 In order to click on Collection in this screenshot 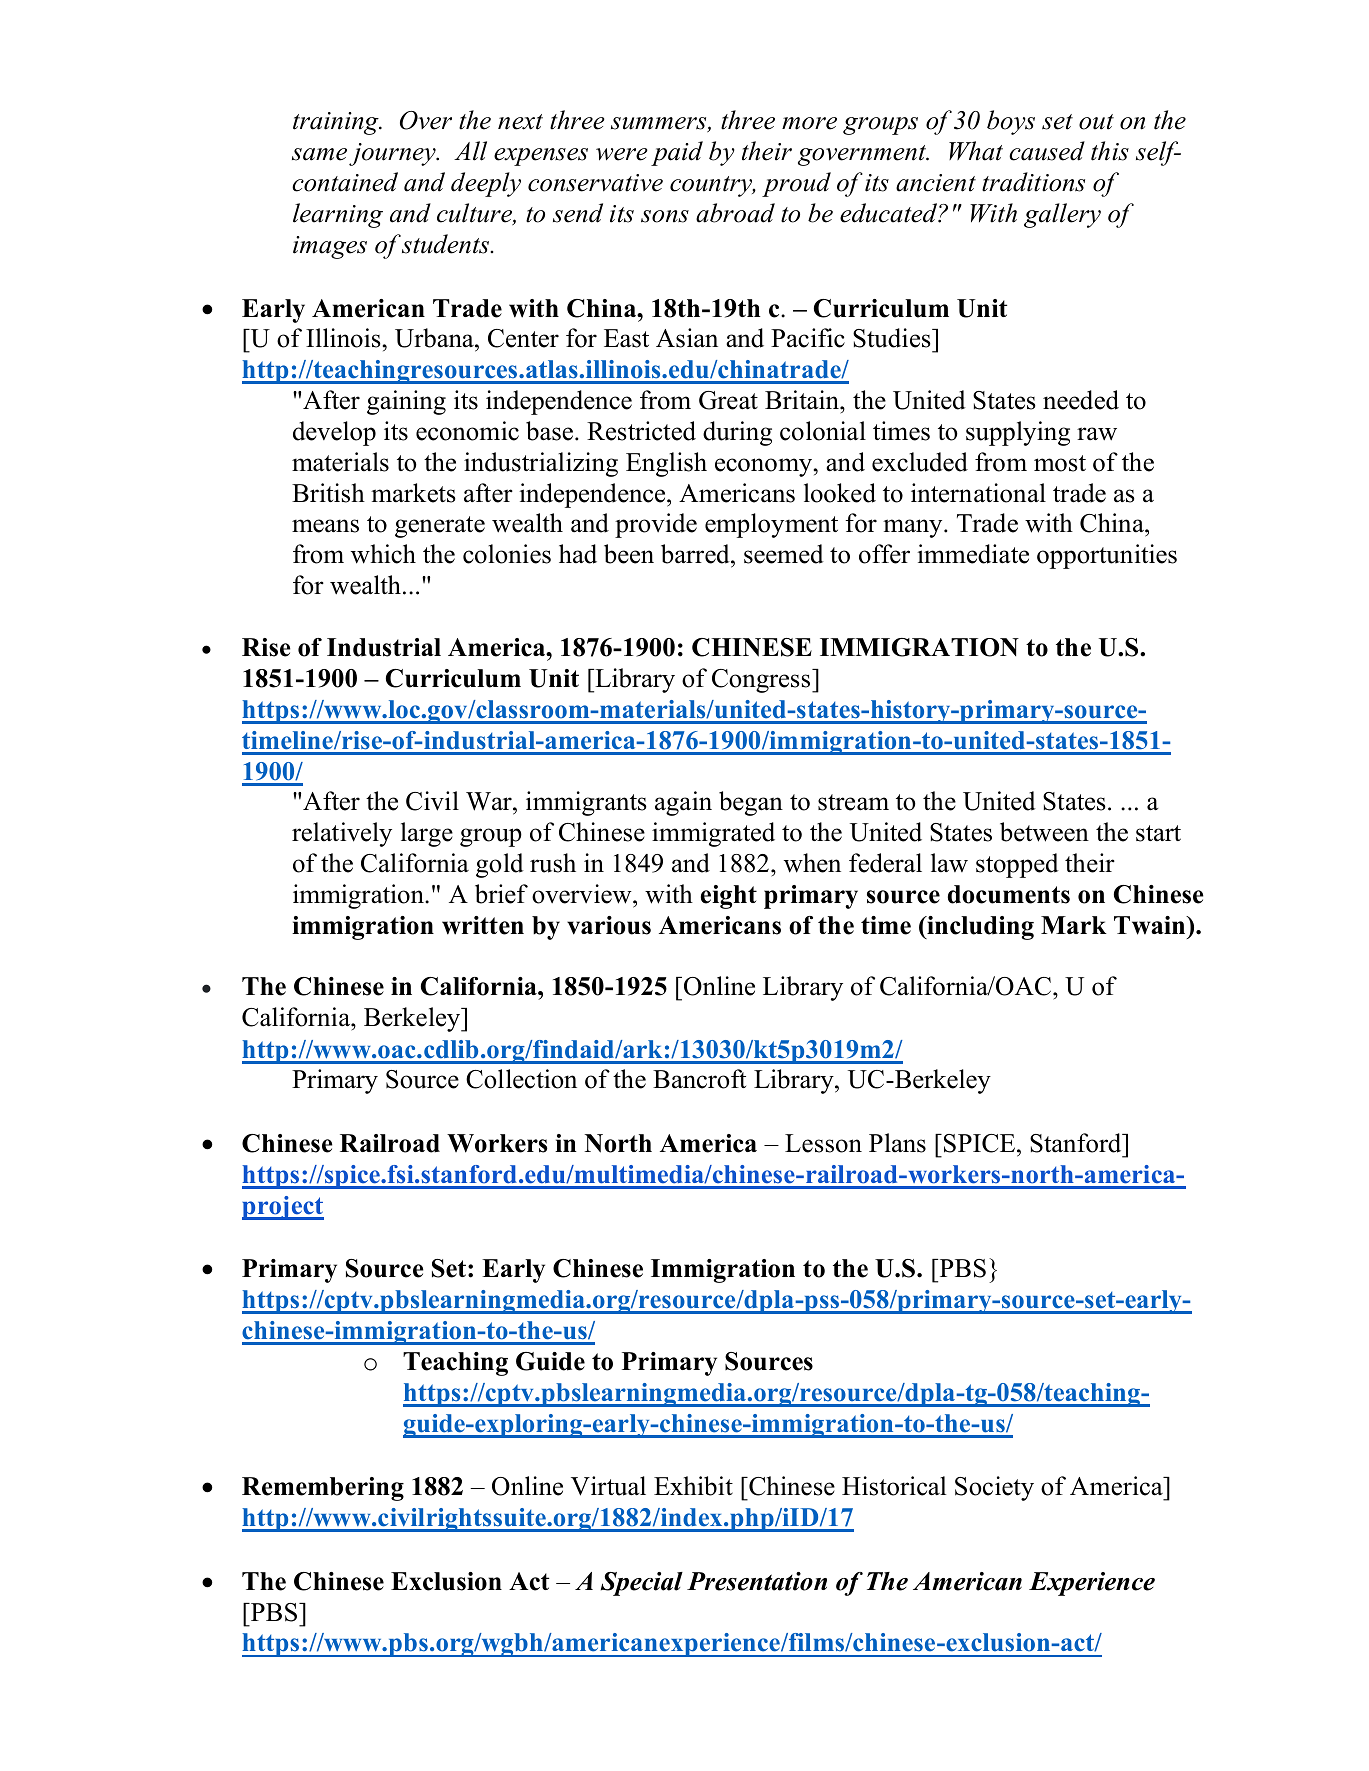, I will do `click(521, 1079)`.
